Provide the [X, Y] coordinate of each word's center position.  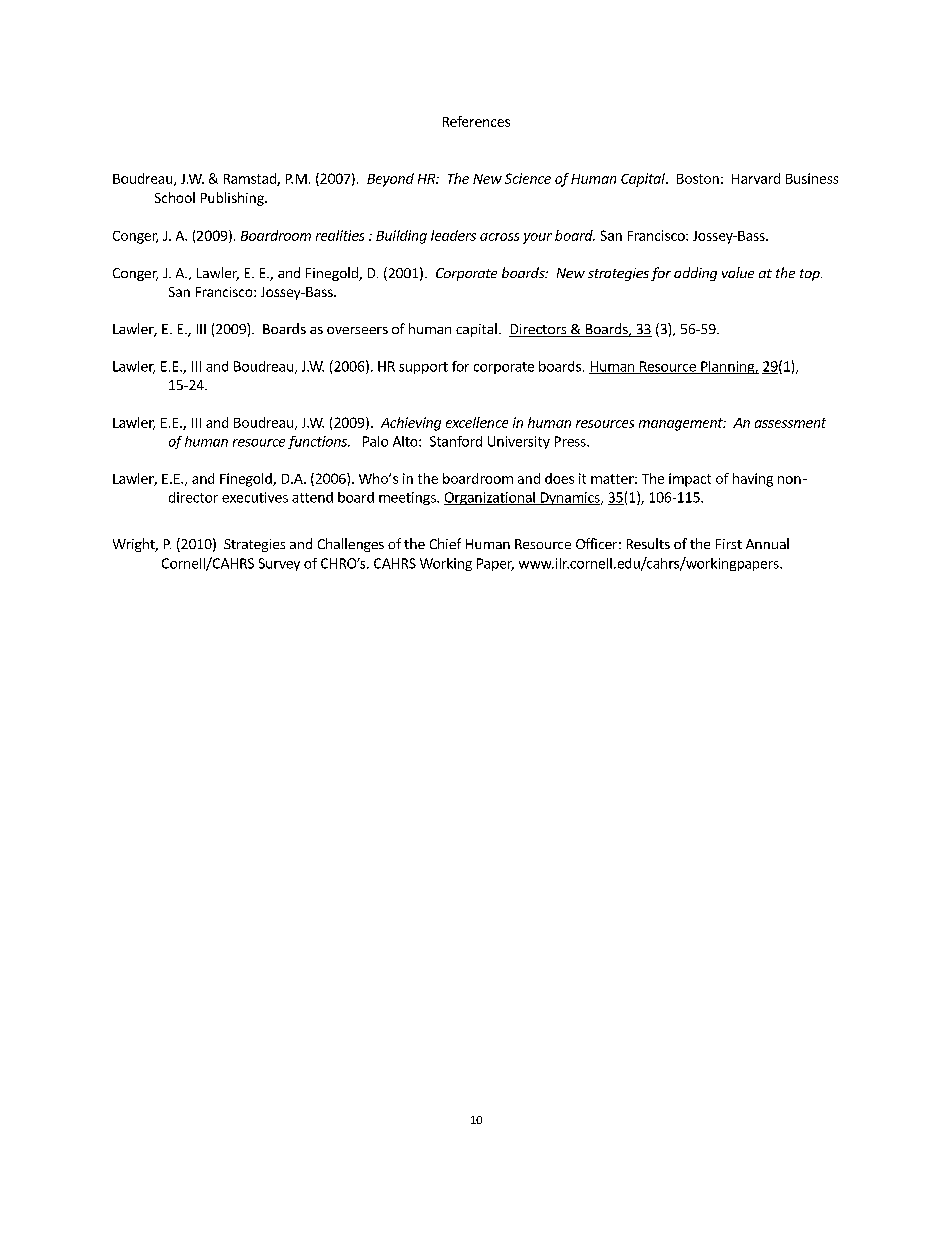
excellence [477, 422]
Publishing [233, 199]
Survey [279, 564]
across [499, 237]
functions [318, 442]
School [175, 197]
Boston [698, 179]
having [753, 480]
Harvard [756, 178]
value [738, 272]
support [423, 368]
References [476, 121]
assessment [790, 423]
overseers [357, 330]
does [559, 478]
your [537, 238]
